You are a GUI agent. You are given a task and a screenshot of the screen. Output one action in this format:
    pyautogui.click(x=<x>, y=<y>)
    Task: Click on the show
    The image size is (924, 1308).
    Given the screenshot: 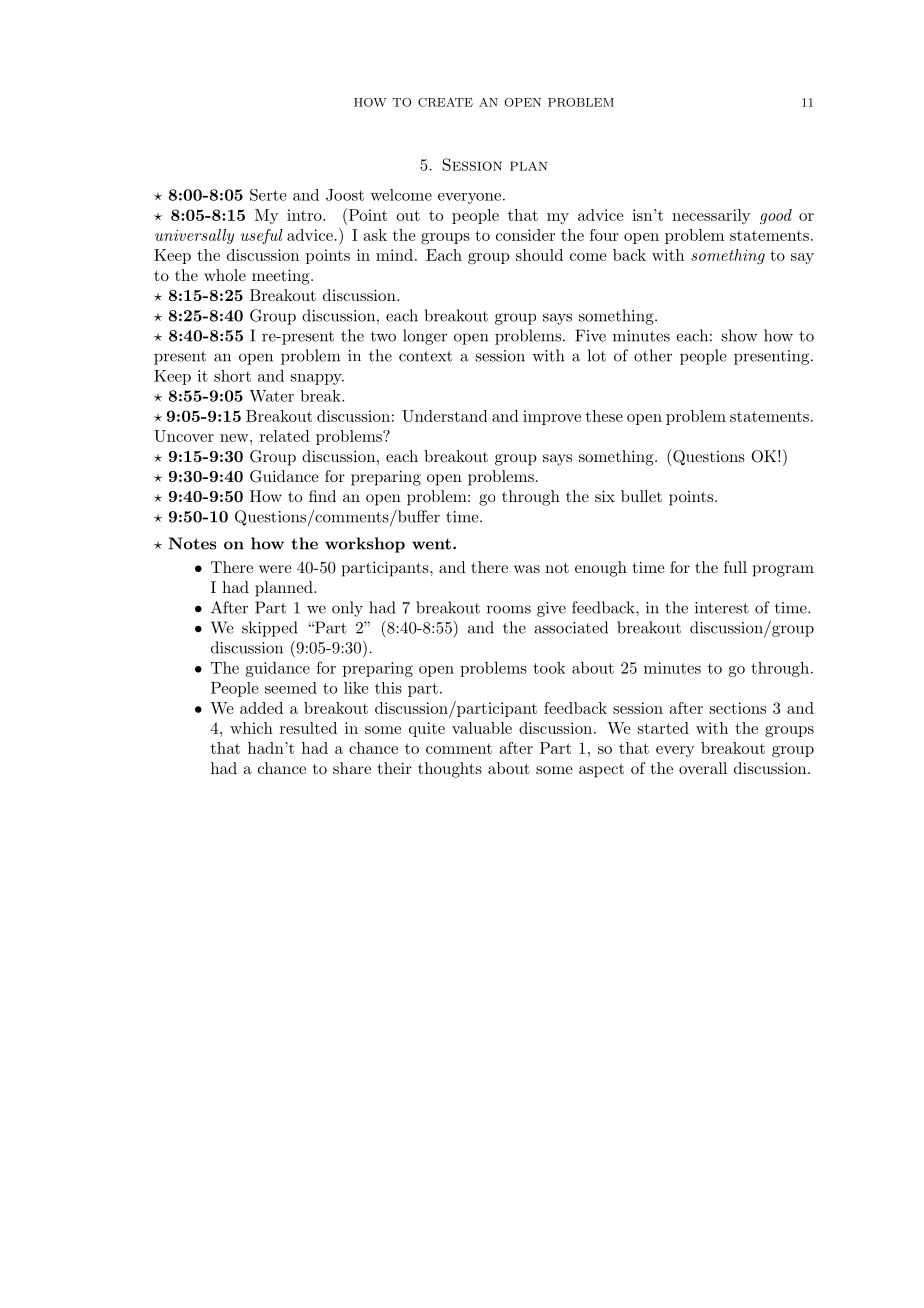 What is the action you would take?
    pyautogui.click(x=740, y=335)
